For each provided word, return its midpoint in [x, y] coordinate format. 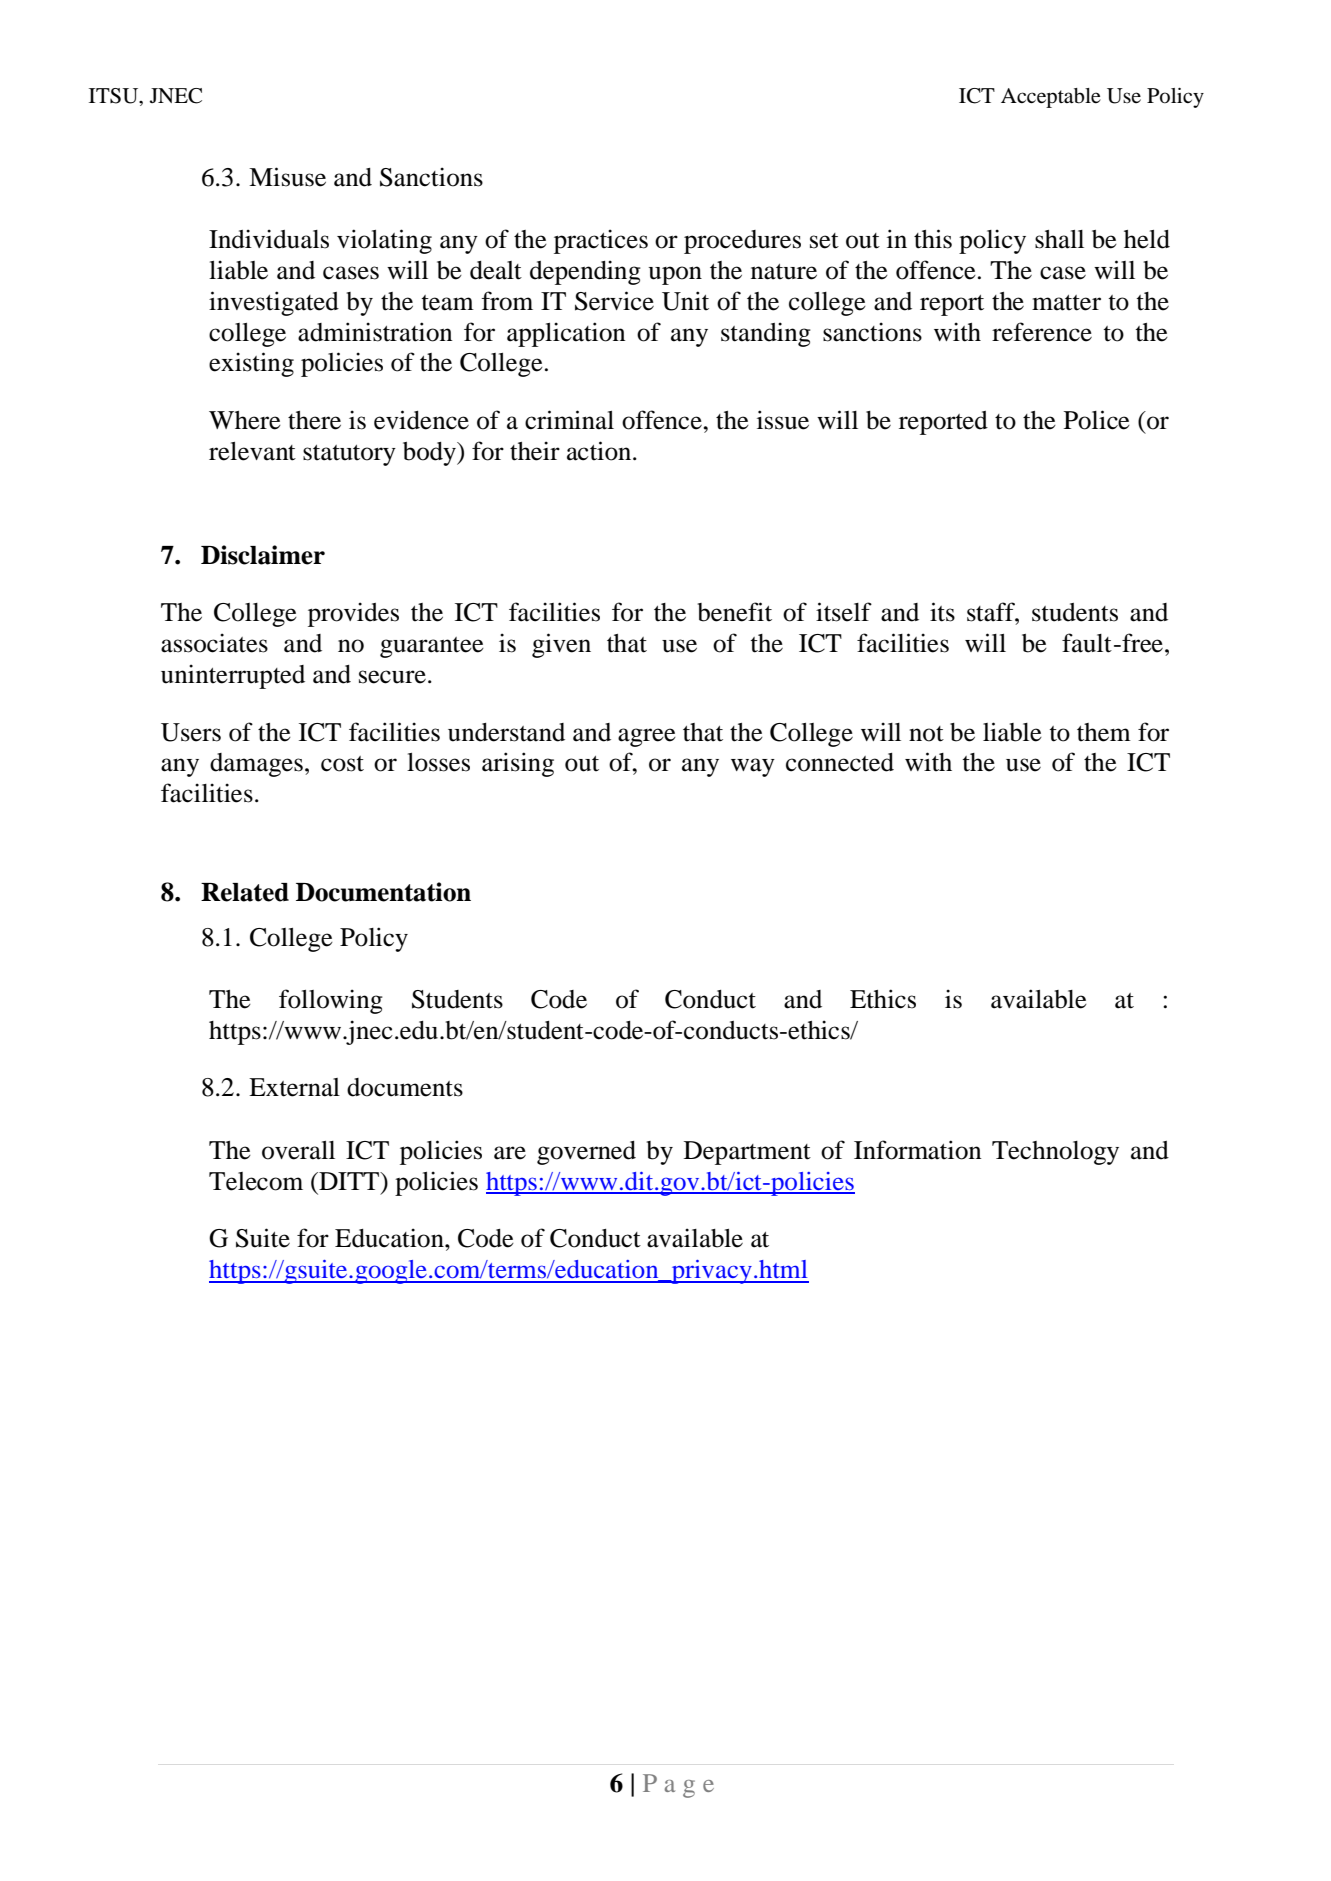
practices [601, 241]
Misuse [287, 177]
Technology [1055, 1153]
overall [298, 1150]
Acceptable [1051, 98]
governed [586, 1153]
